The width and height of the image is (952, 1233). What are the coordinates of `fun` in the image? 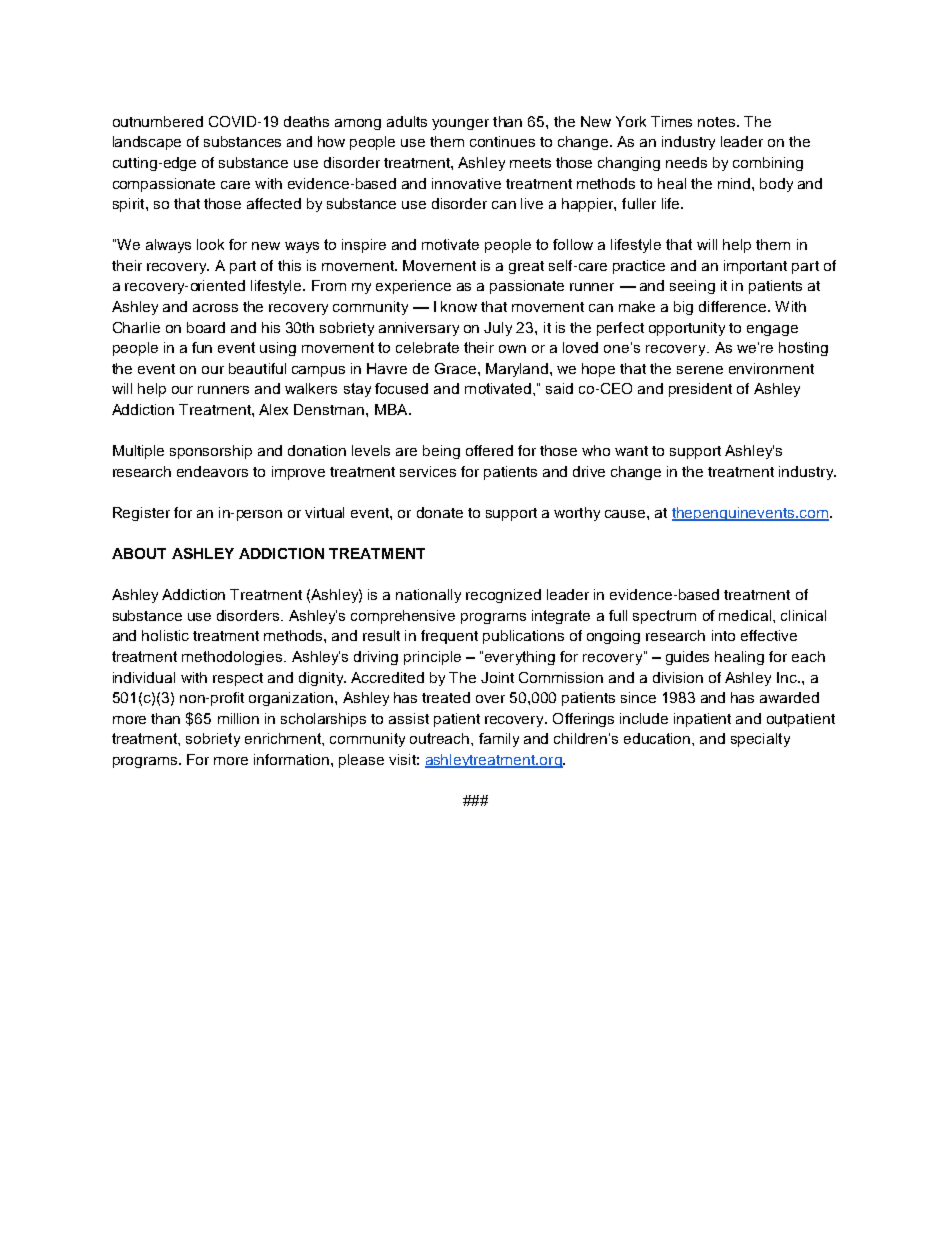 It's located at (202, 347).
